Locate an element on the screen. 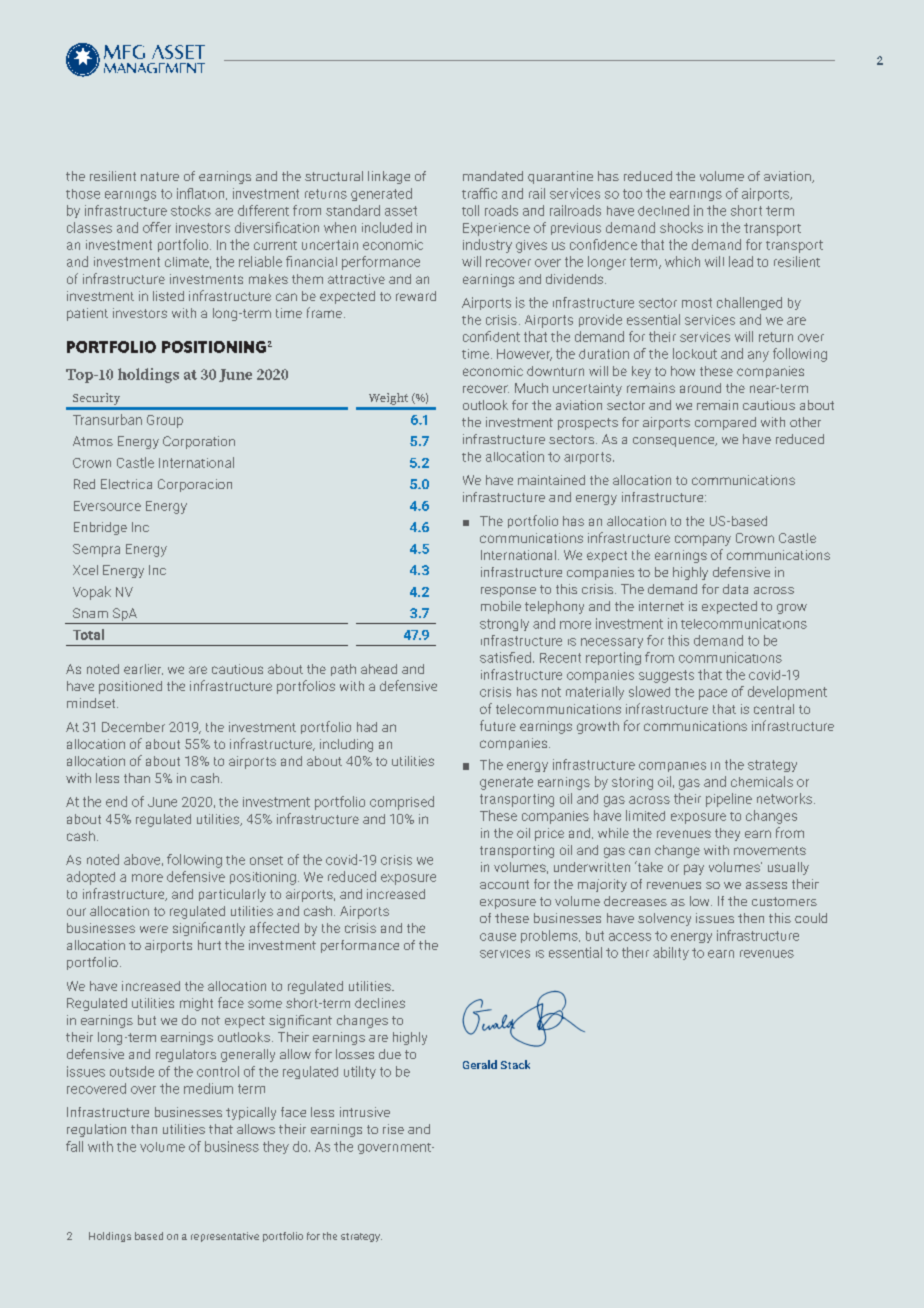 The height and width of the screenshot is (1308, 924). adopted is located at coordinates (91, 878).
